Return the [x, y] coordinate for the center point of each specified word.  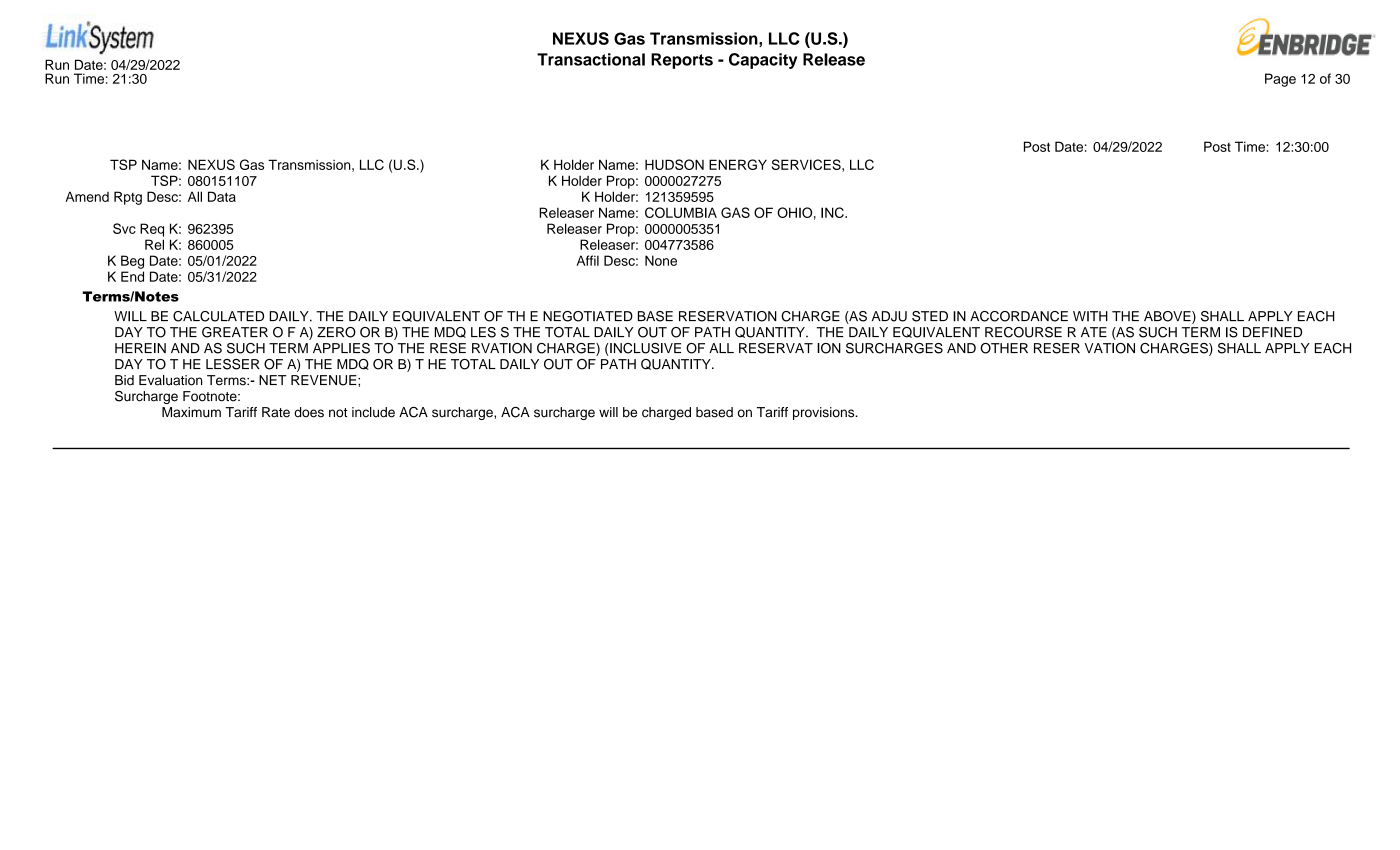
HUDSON [674, 164]
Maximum [191, 412]
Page [1280, 80]
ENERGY [738, 164]
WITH [1090, 316]
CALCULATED [218, 316]
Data [222, 196]
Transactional [591, 59]
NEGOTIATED [588, 316]
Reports [682, 61]
